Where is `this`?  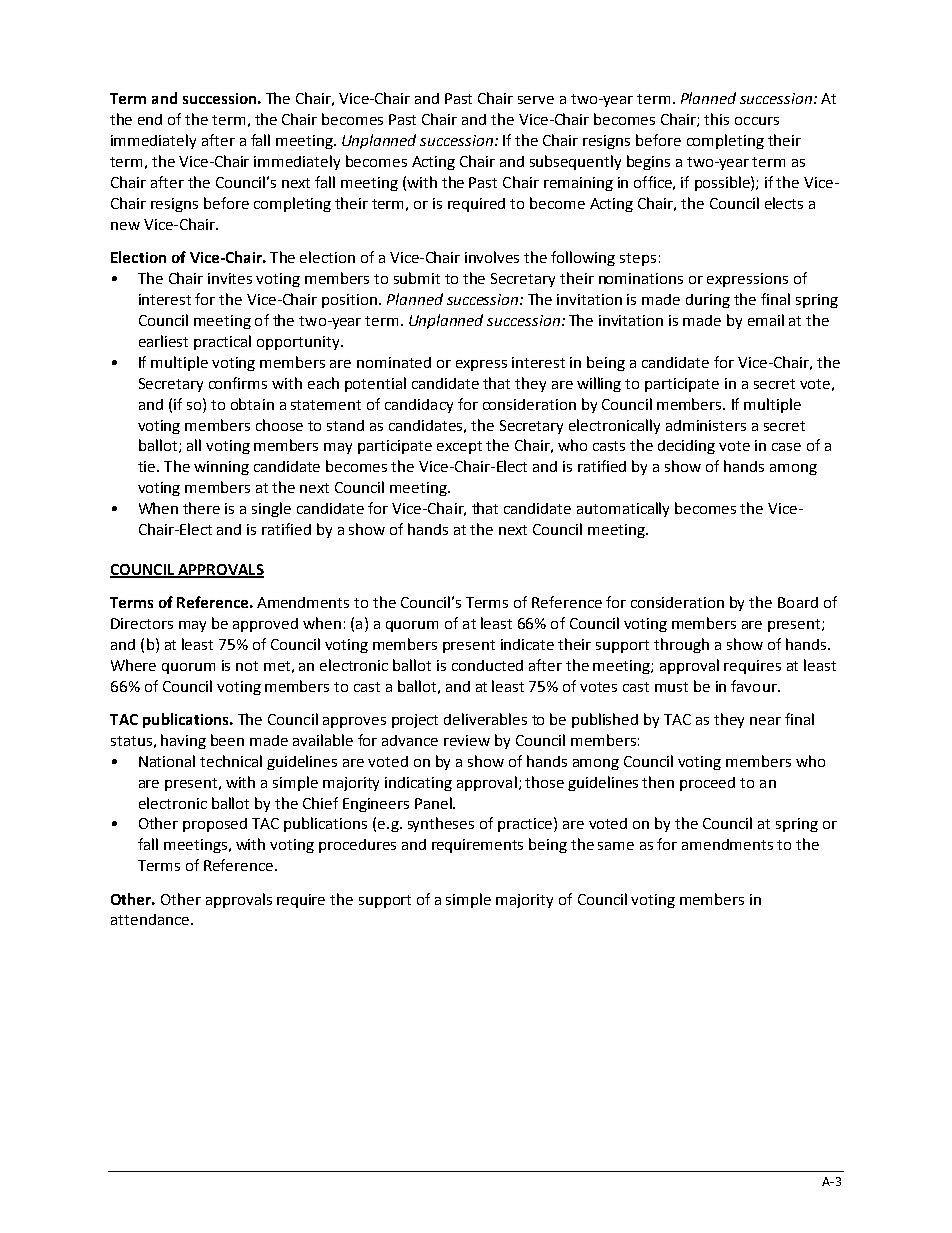 this is located at coordinates (716, 119).
